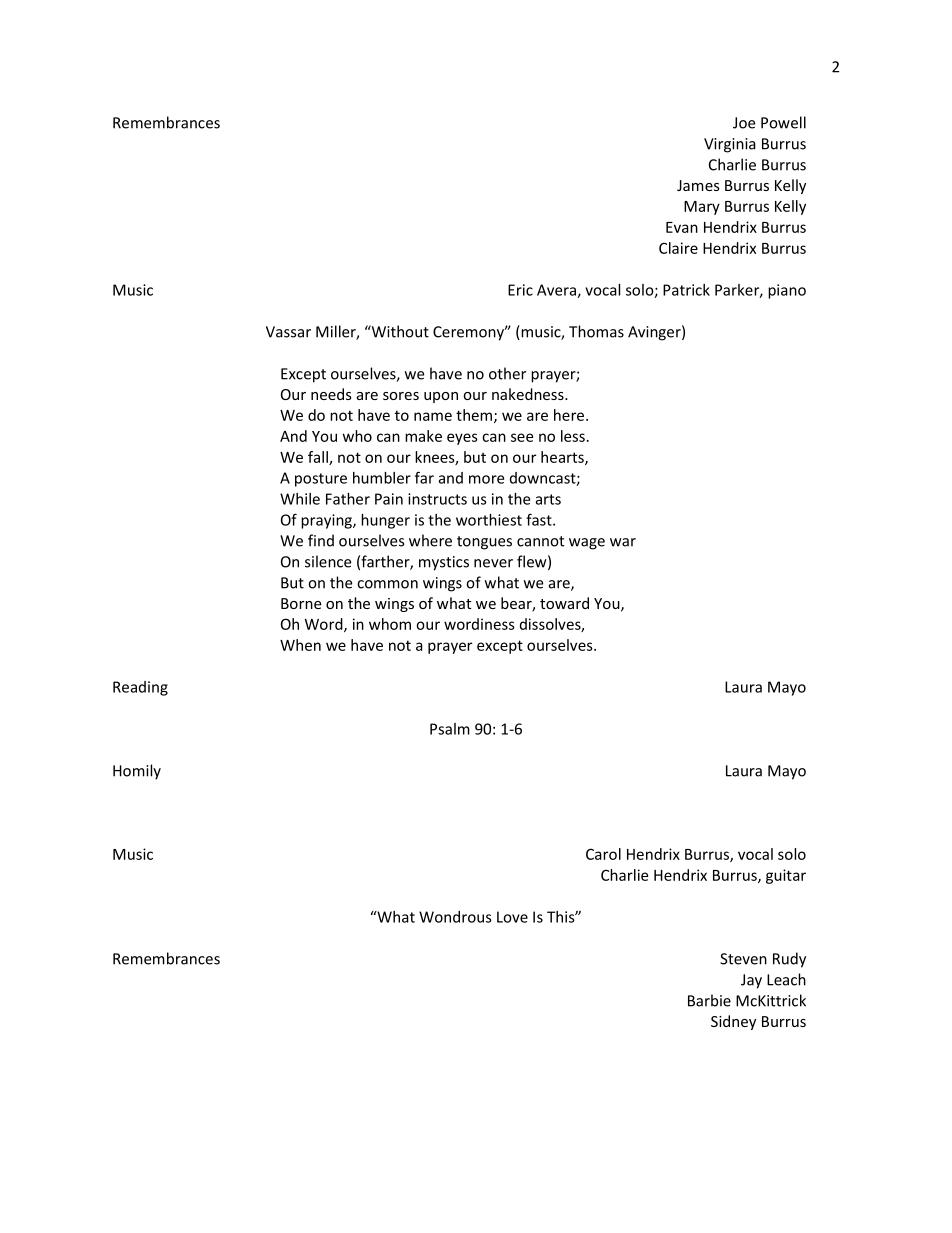  What do you see at coordinates (520, 290) in the screenshot?
I see `Eric` at bounding box center [520, 290].
